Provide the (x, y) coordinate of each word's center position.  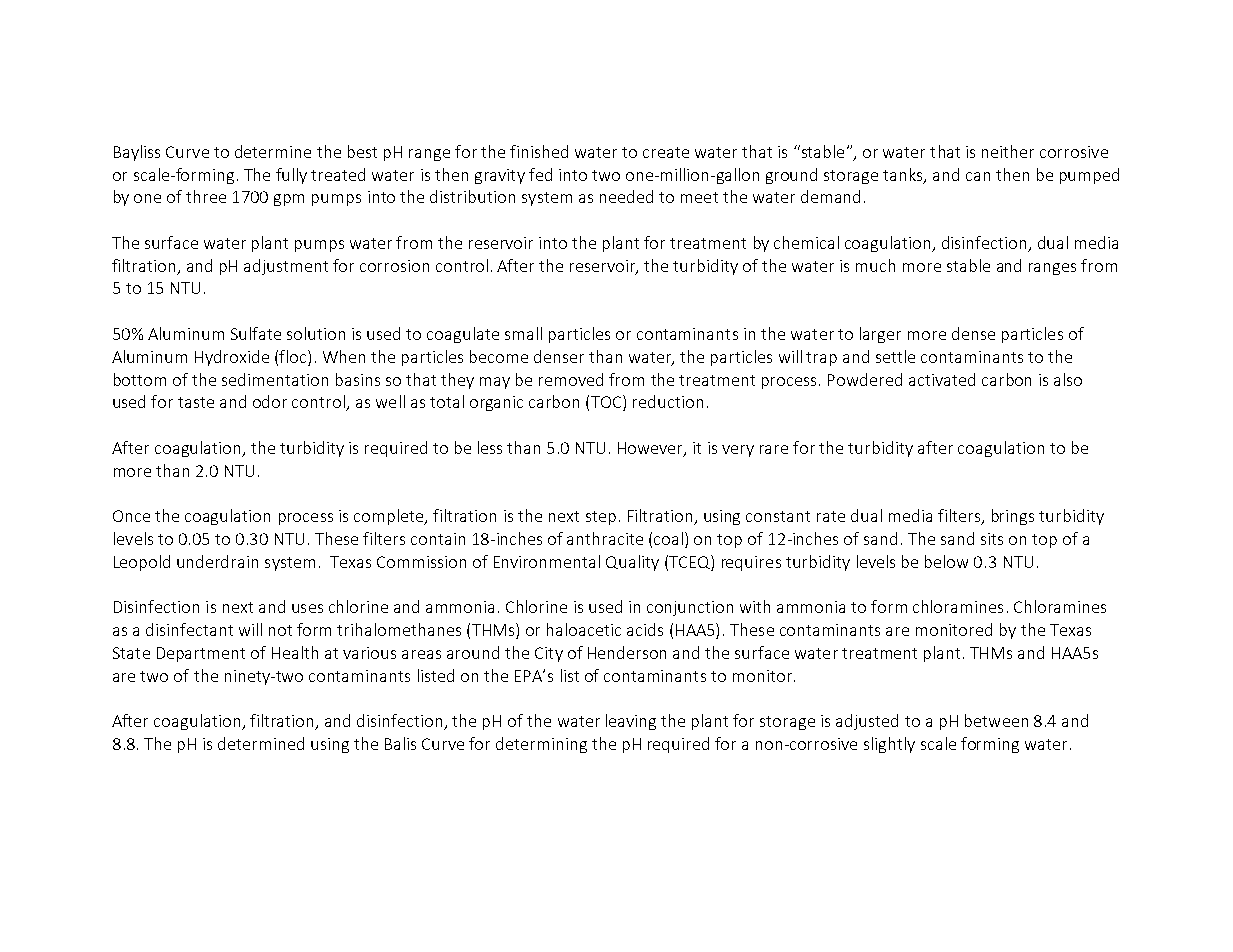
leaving (631, 722)
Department (201, 654)
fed (540, 174)
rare (774, 449)
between (996, 720)
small (523, 333)
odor (270, 401)
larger (880, 335)
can (978, 176)
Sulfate (256, 333)
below (946, 561)
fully (291, 176)
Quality (632, 563)
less (490, 447)
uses (307, 608)
